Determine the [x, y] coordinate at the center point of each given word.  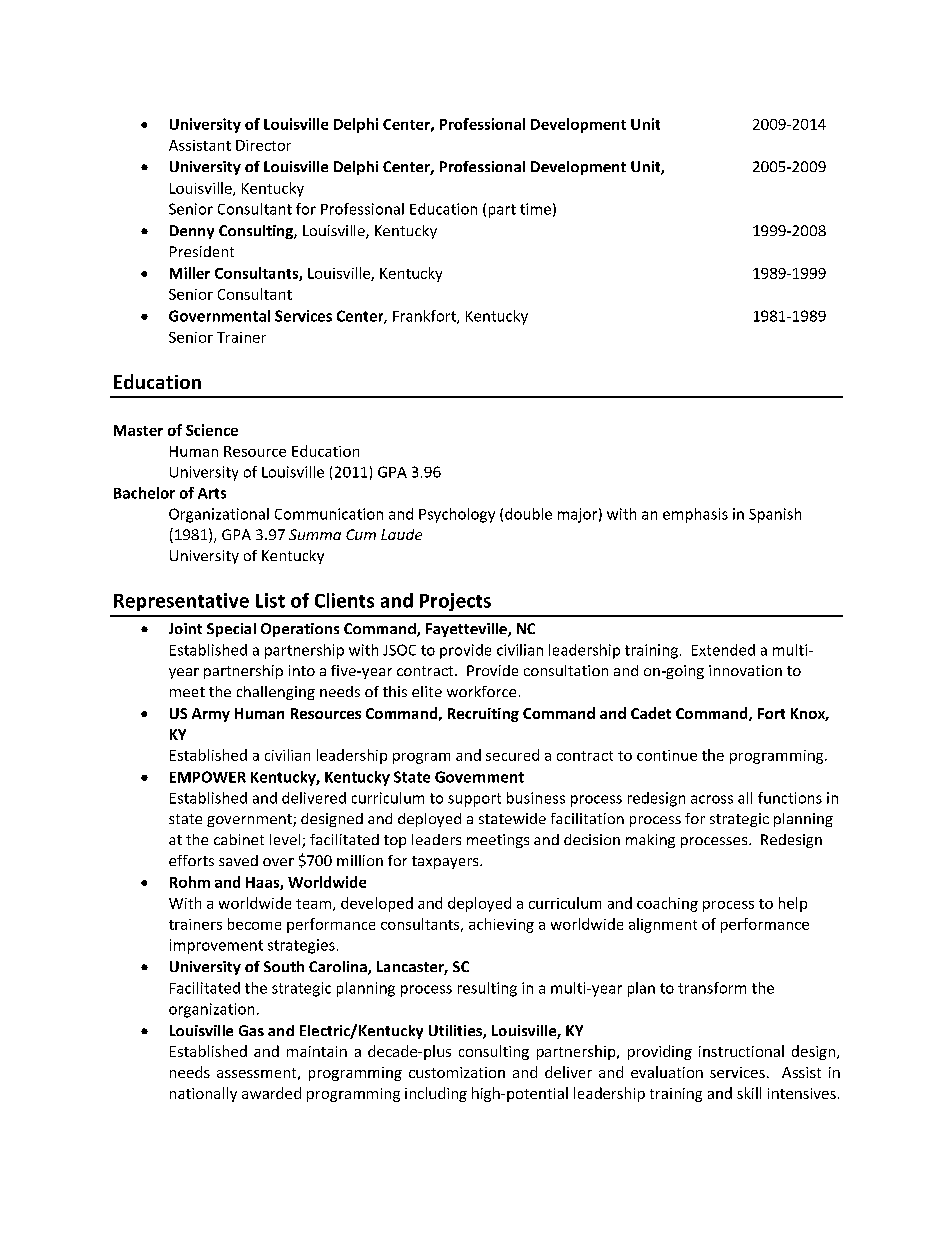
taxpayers [446, 862]
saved [238, 860]
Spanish [775, 515]
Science [212, 430]
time [535, 209]
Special [231, 630]
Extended [723, 650]
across [712, 799]
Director [263, 145]
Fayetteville [467, 630]
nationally [203, 1094]
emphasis [695, 515]
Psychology [457, 515]
